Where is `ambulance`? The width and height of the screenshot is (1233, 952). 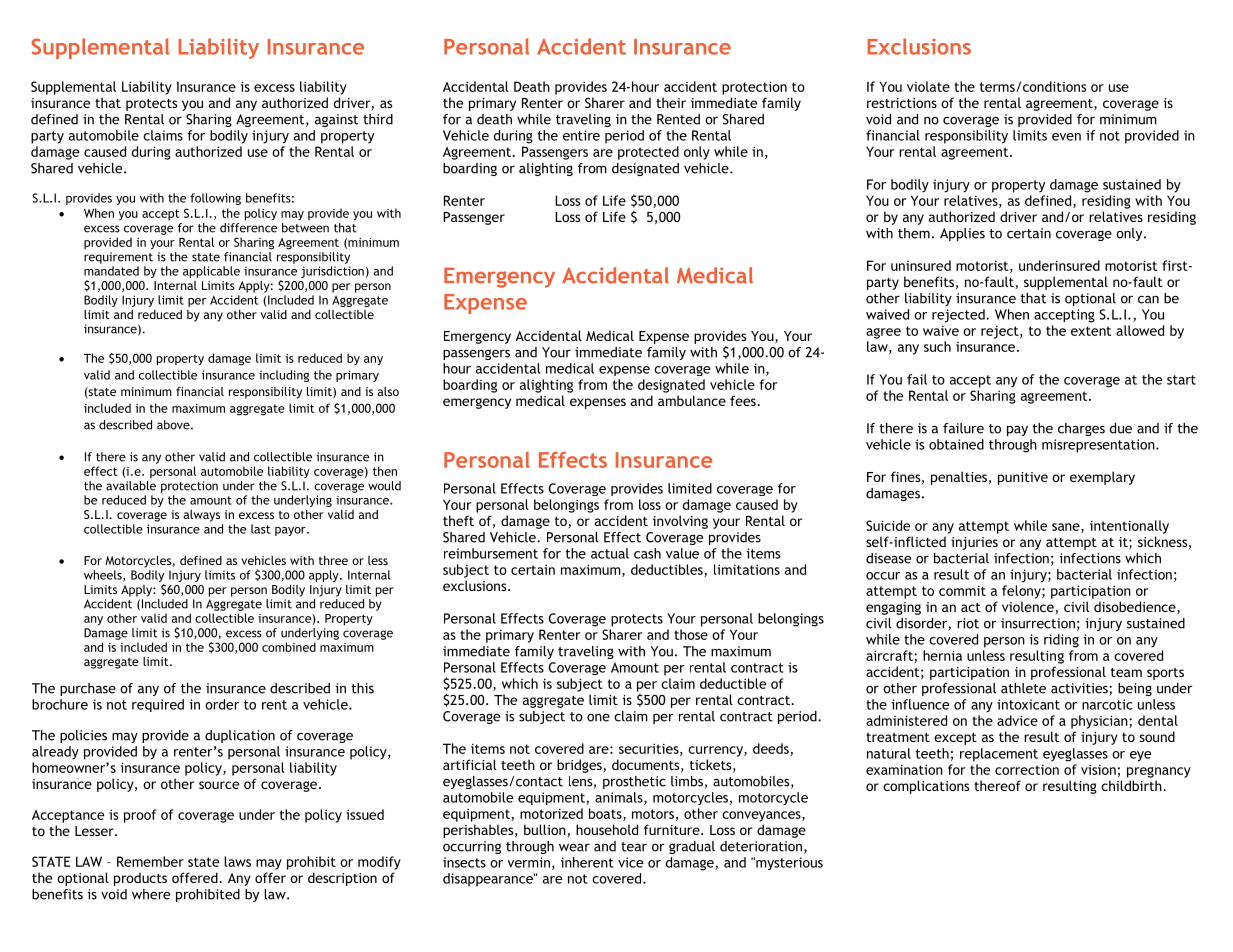
ambulance is located at coordinates (692, 400).
